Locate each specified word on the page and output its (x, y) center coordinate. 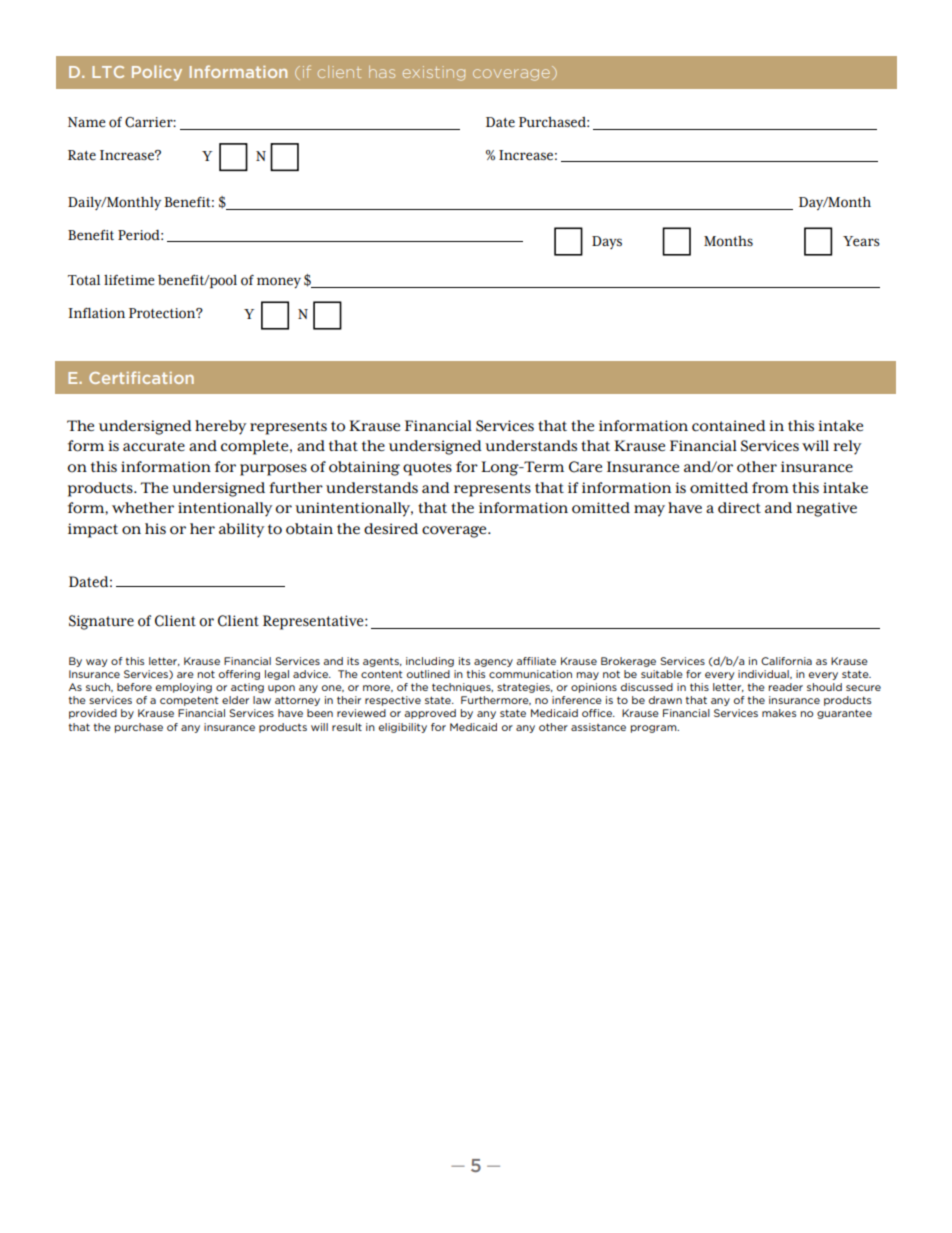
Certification (141, 377)
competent (189, 701)
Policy (157, 73)
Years (861, 241)
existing (434, 73)
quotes (427, 469)
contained (729, 426)
